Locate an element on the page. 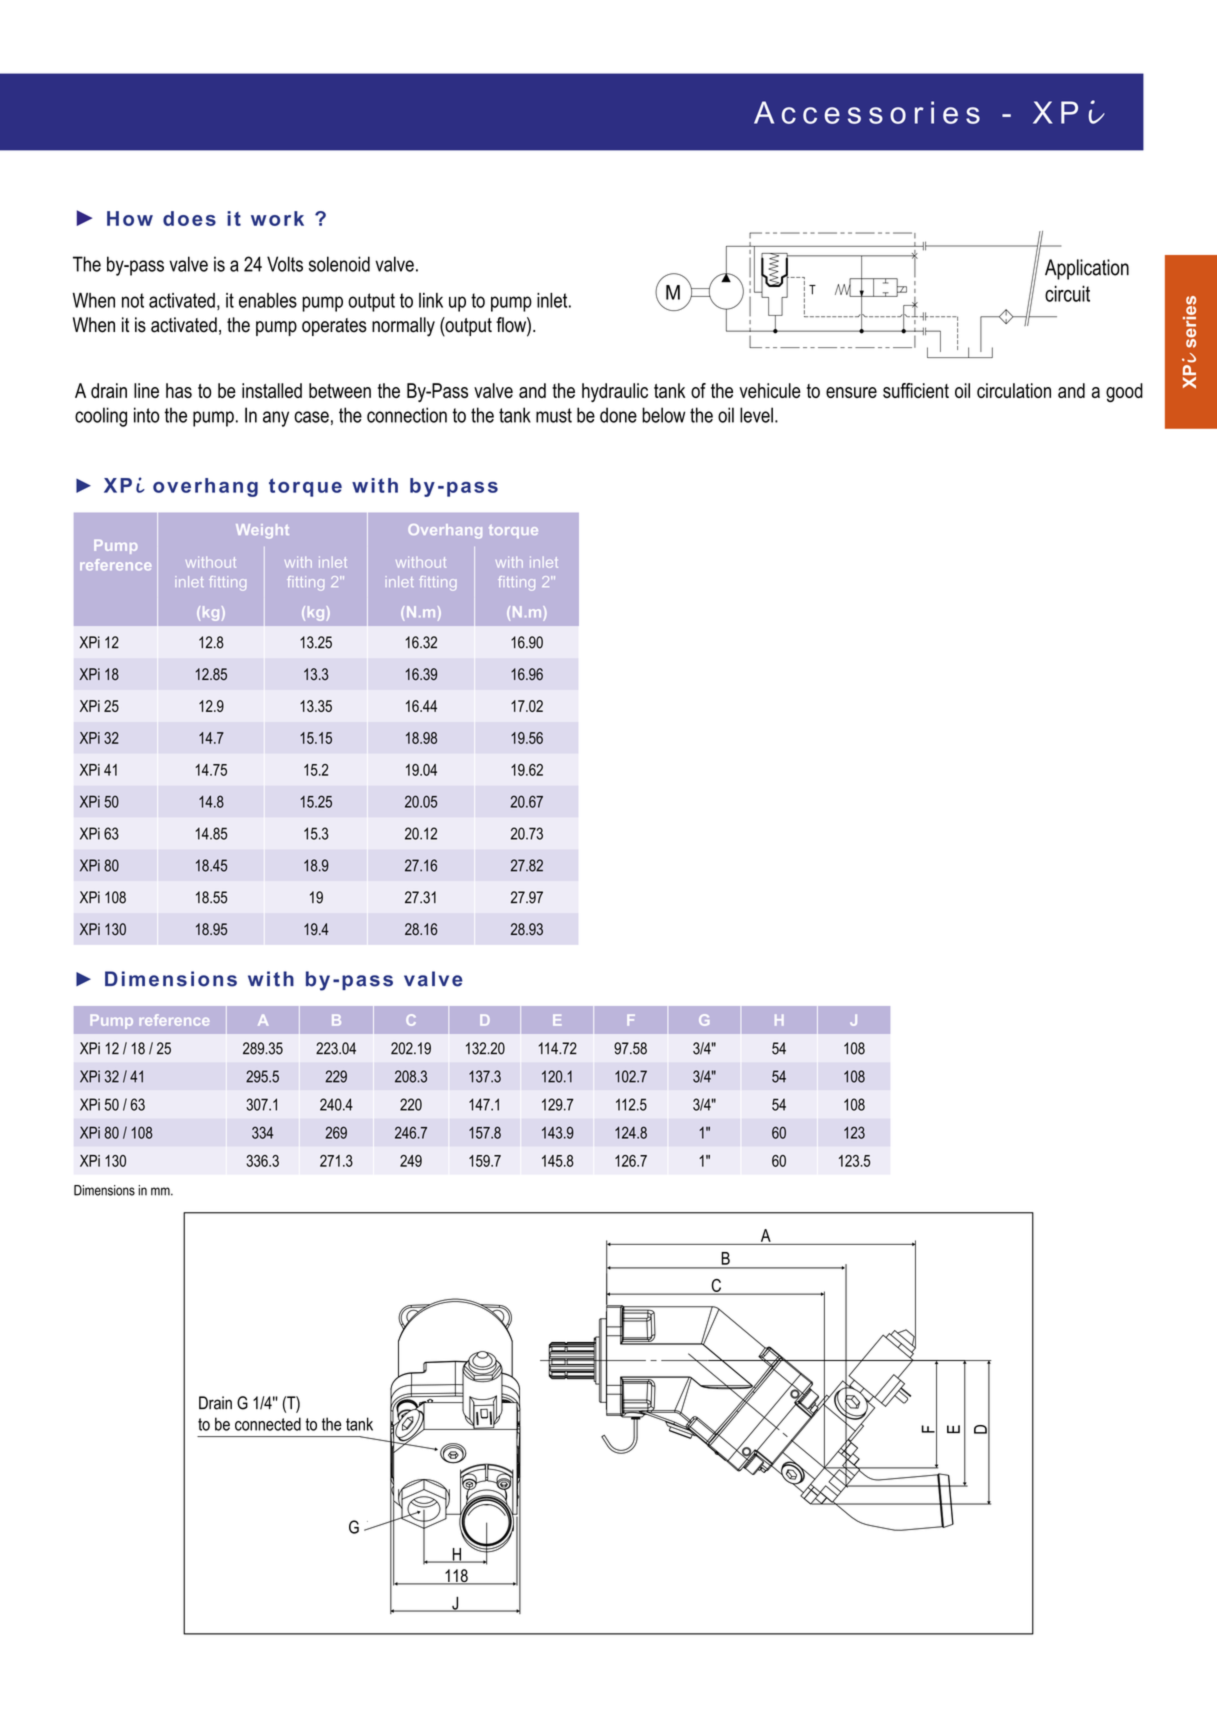 The width and height of the page is (1217, 1721). level is located at coordinates (756, 415).
